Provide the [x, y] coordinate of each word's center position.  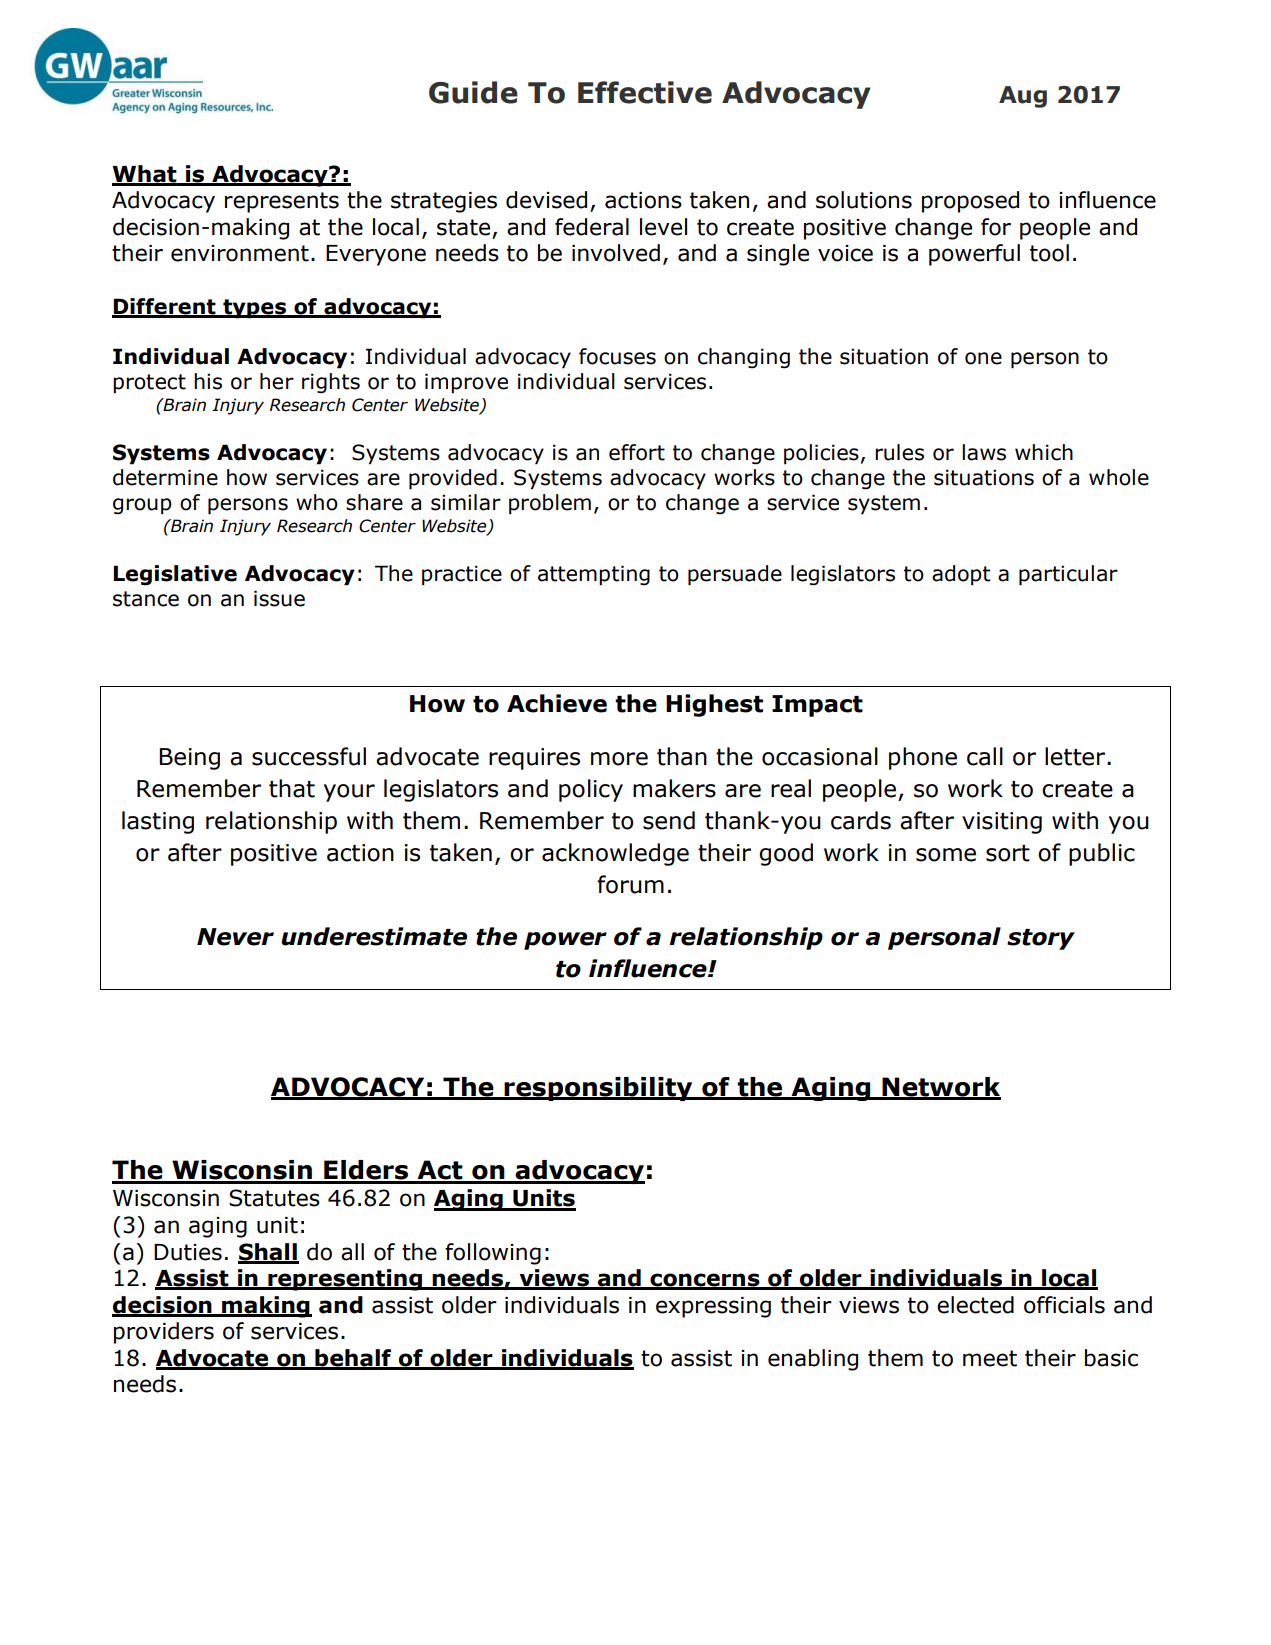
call [985, 756]
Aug [1023, 97]
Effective [645, 92]
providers [164, 1333]
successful [309, 756]
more [619, 759]
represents [282, 202]
